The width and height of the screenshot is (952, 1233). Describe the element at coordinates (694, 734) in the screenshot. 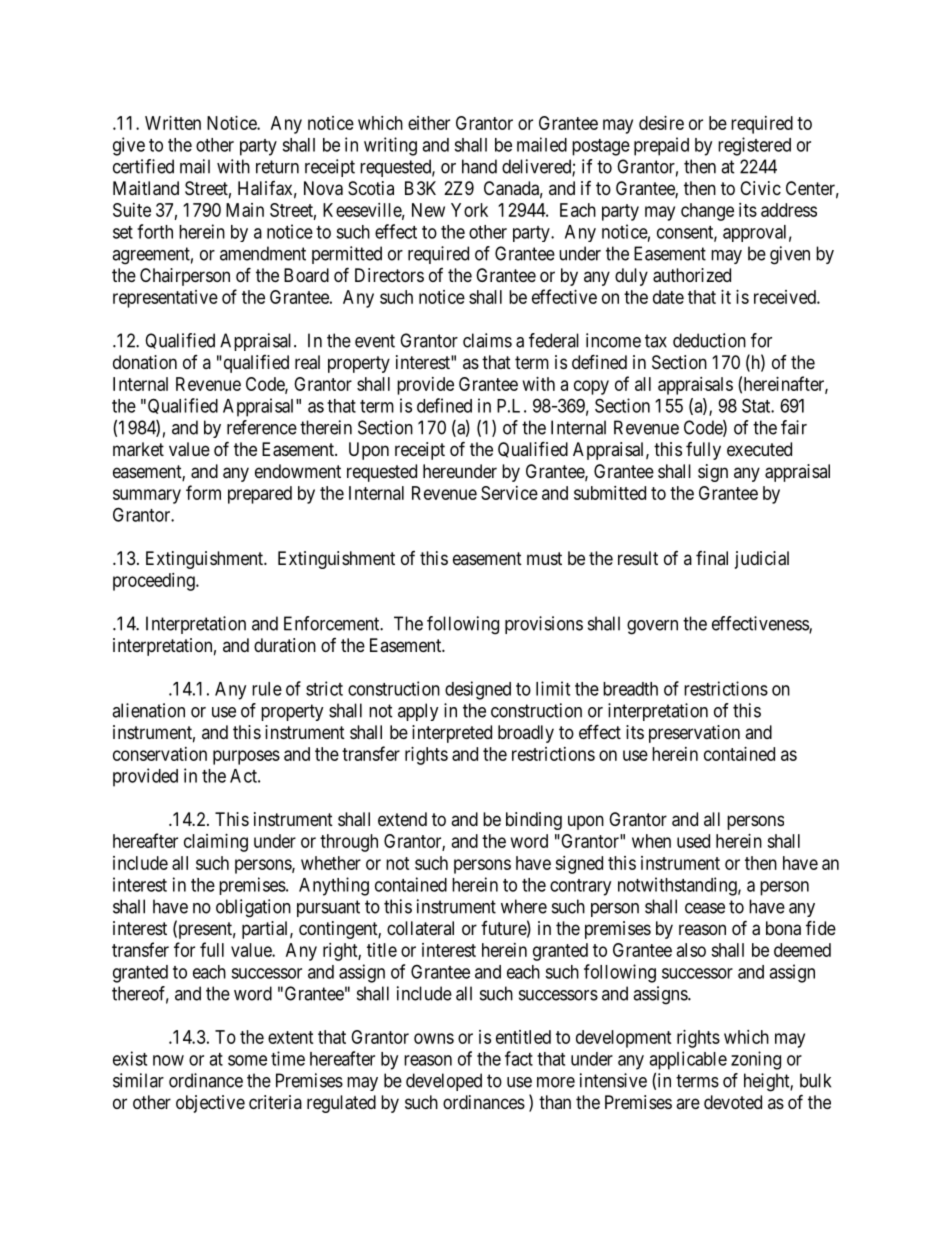

I see `preservation` at that location.
